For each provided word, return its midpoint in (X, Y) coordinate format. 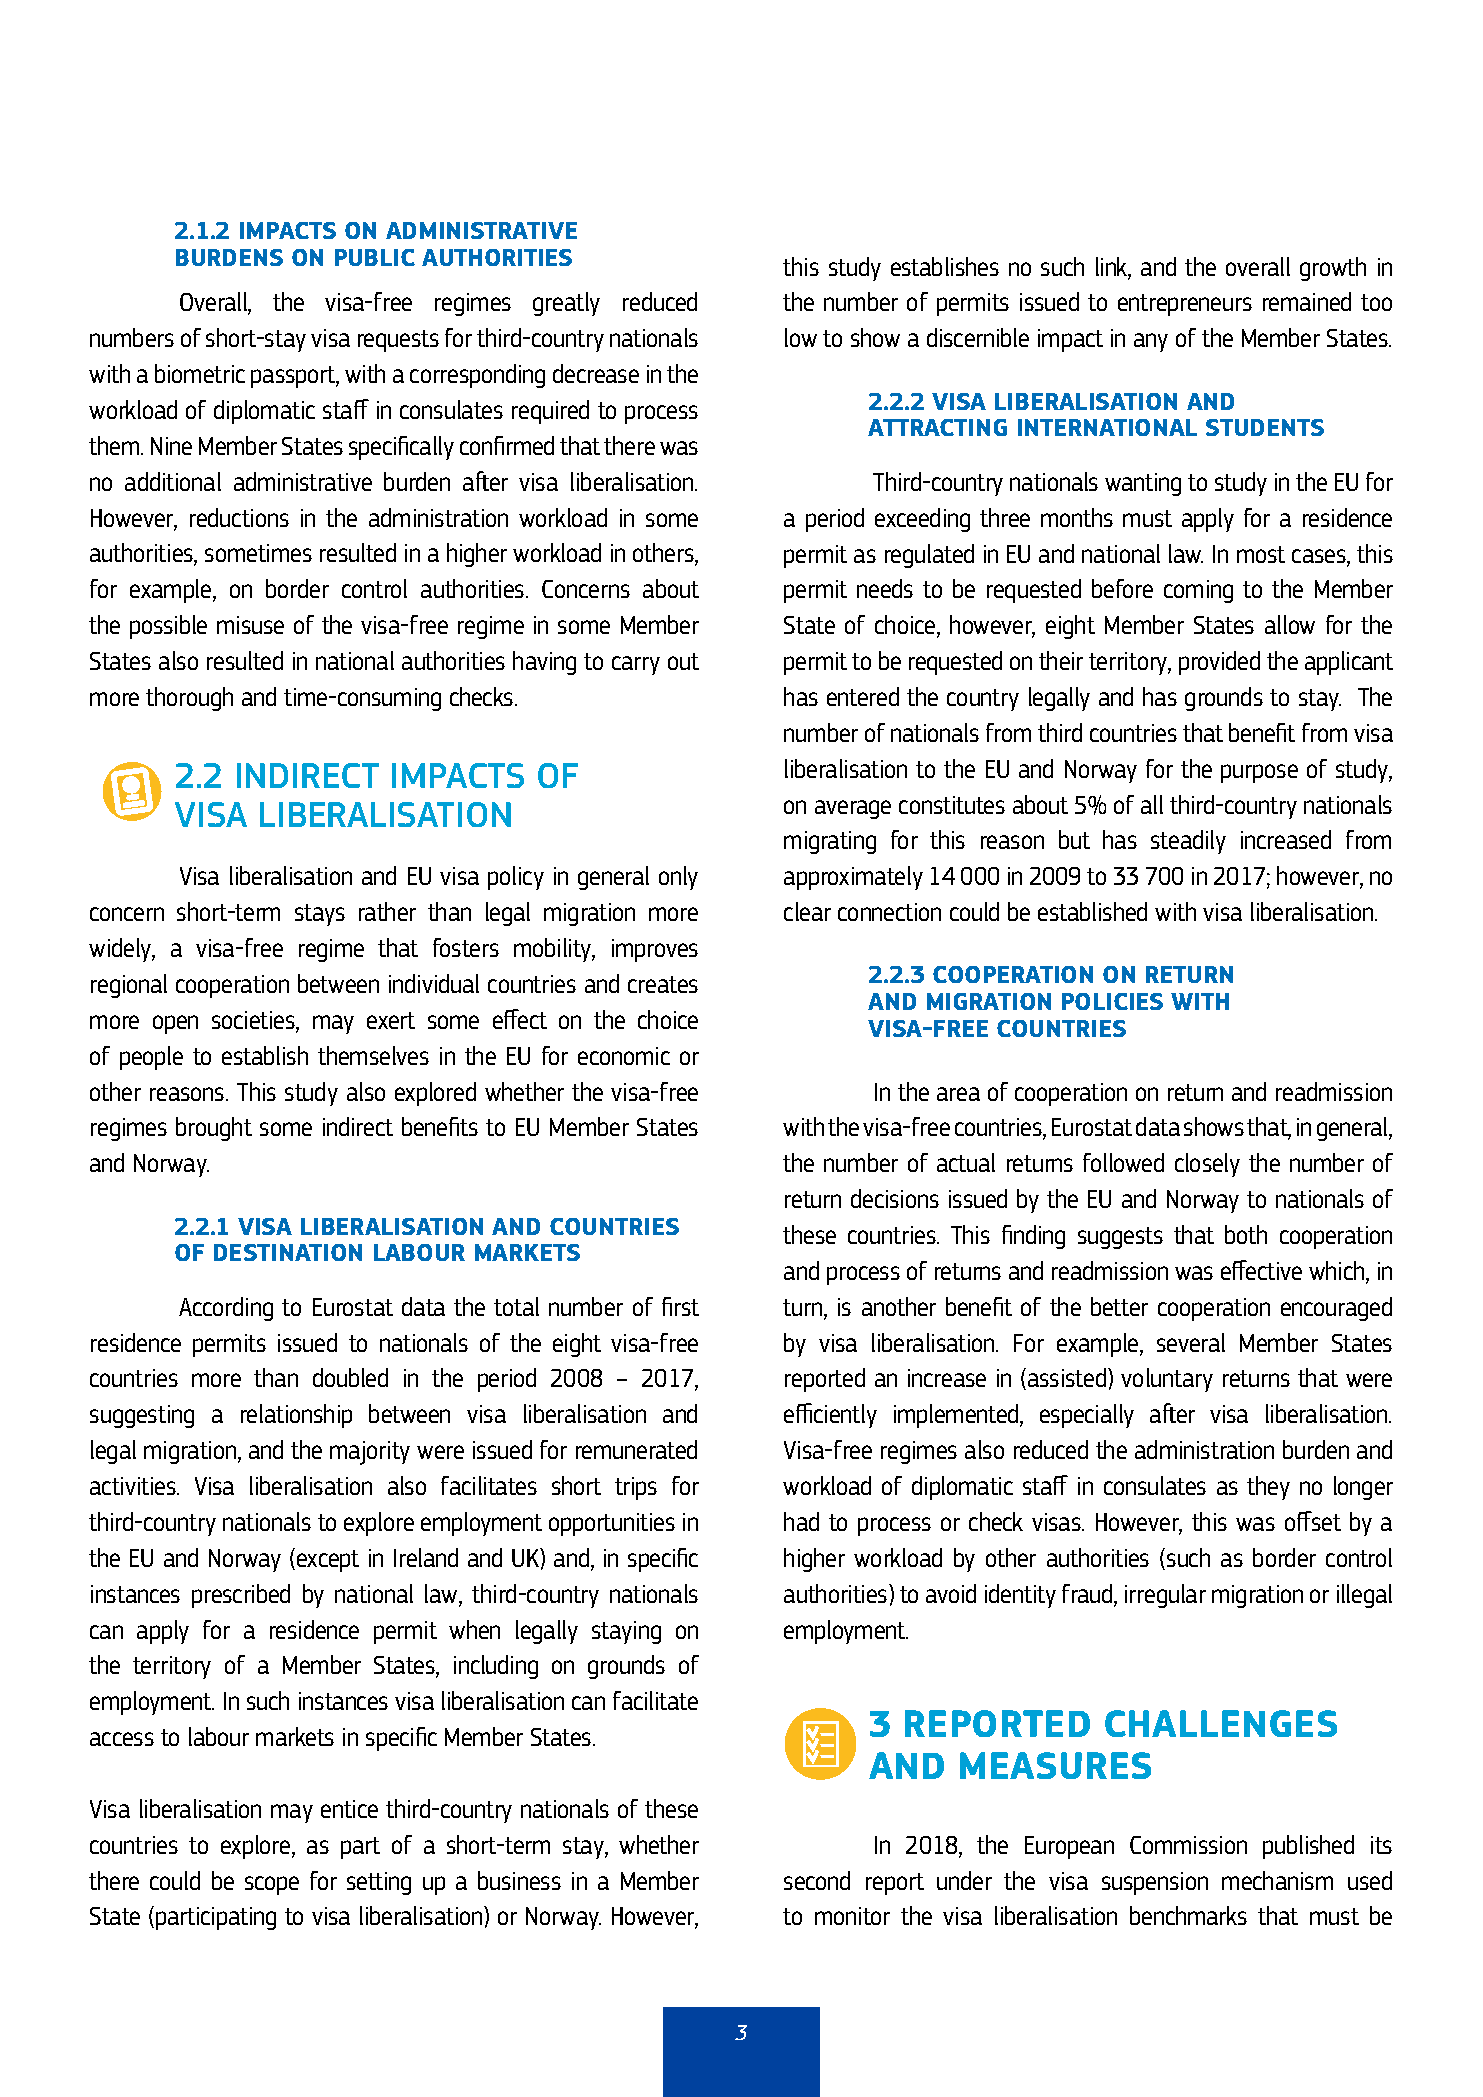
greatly (566, 304)
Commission (1188, 1845)
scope (272, 1885)
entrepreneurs (1185, 305)
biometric (200, 373)
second (817, 1880)
